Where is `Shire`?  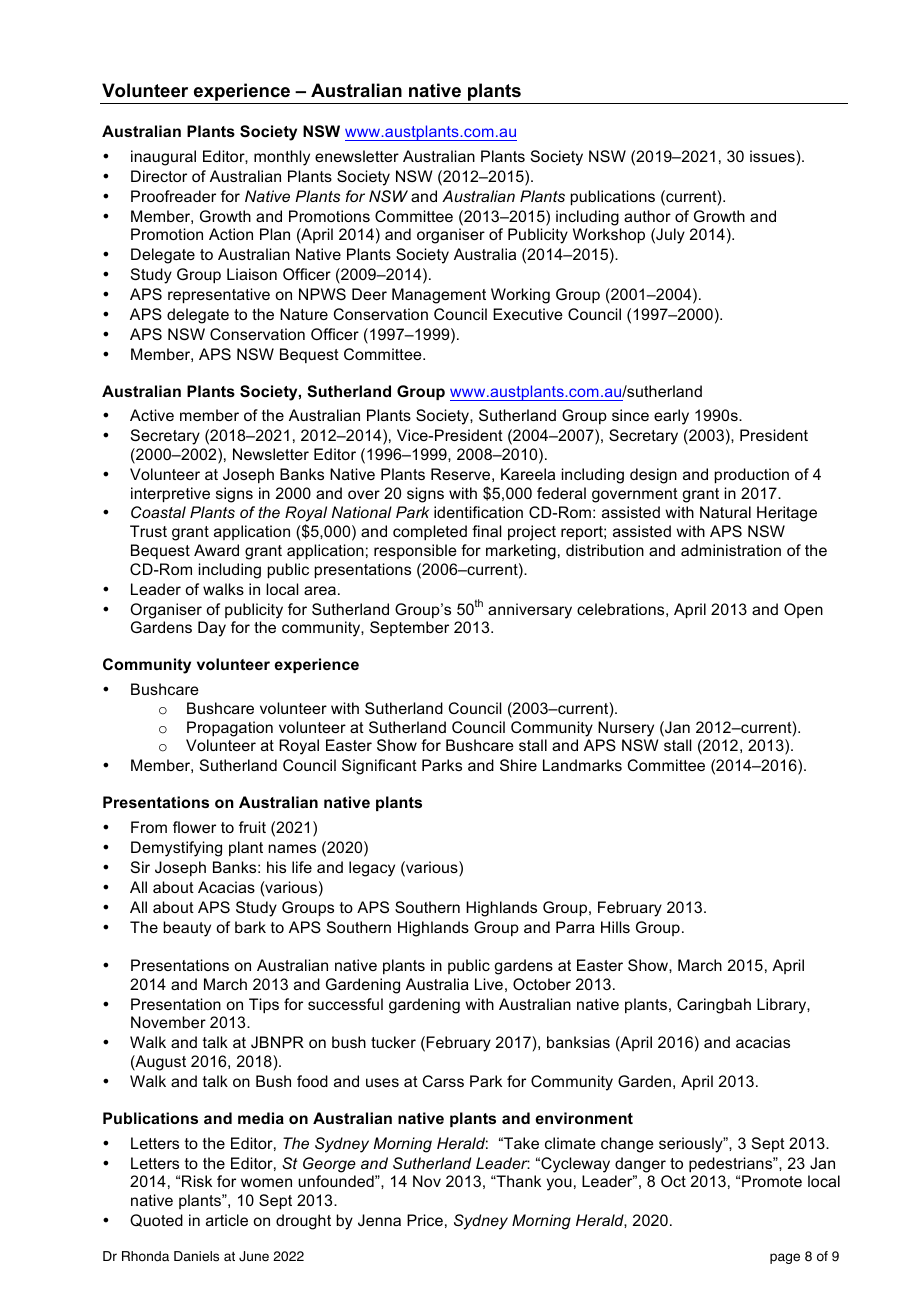
Shire is located at coordinates (518, 765).
